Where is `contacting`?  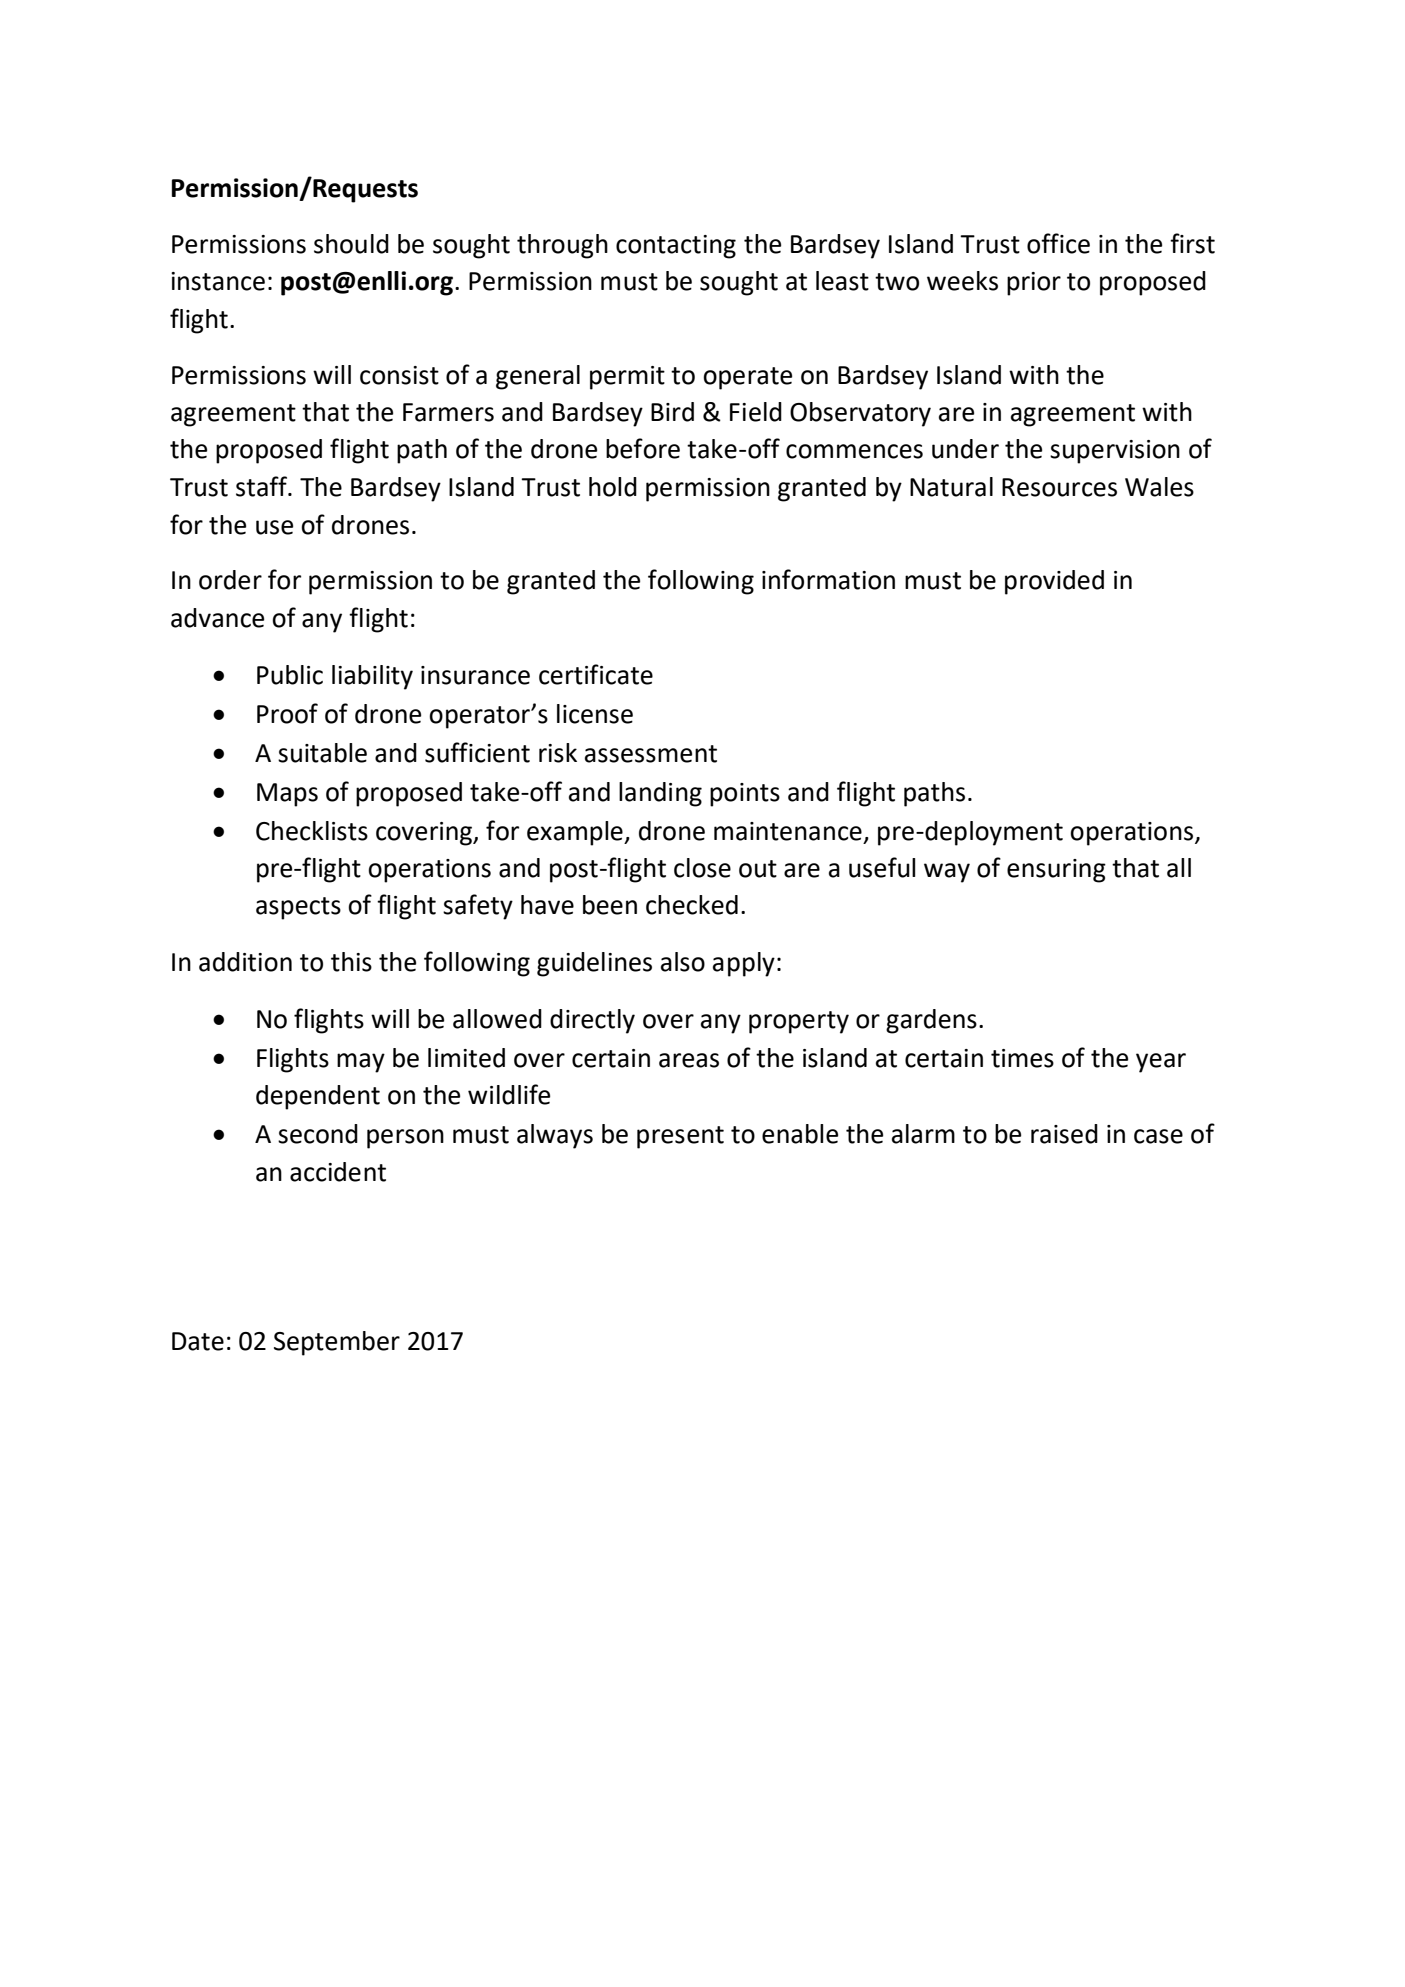 contacting is located at coordinates (676, 247).
